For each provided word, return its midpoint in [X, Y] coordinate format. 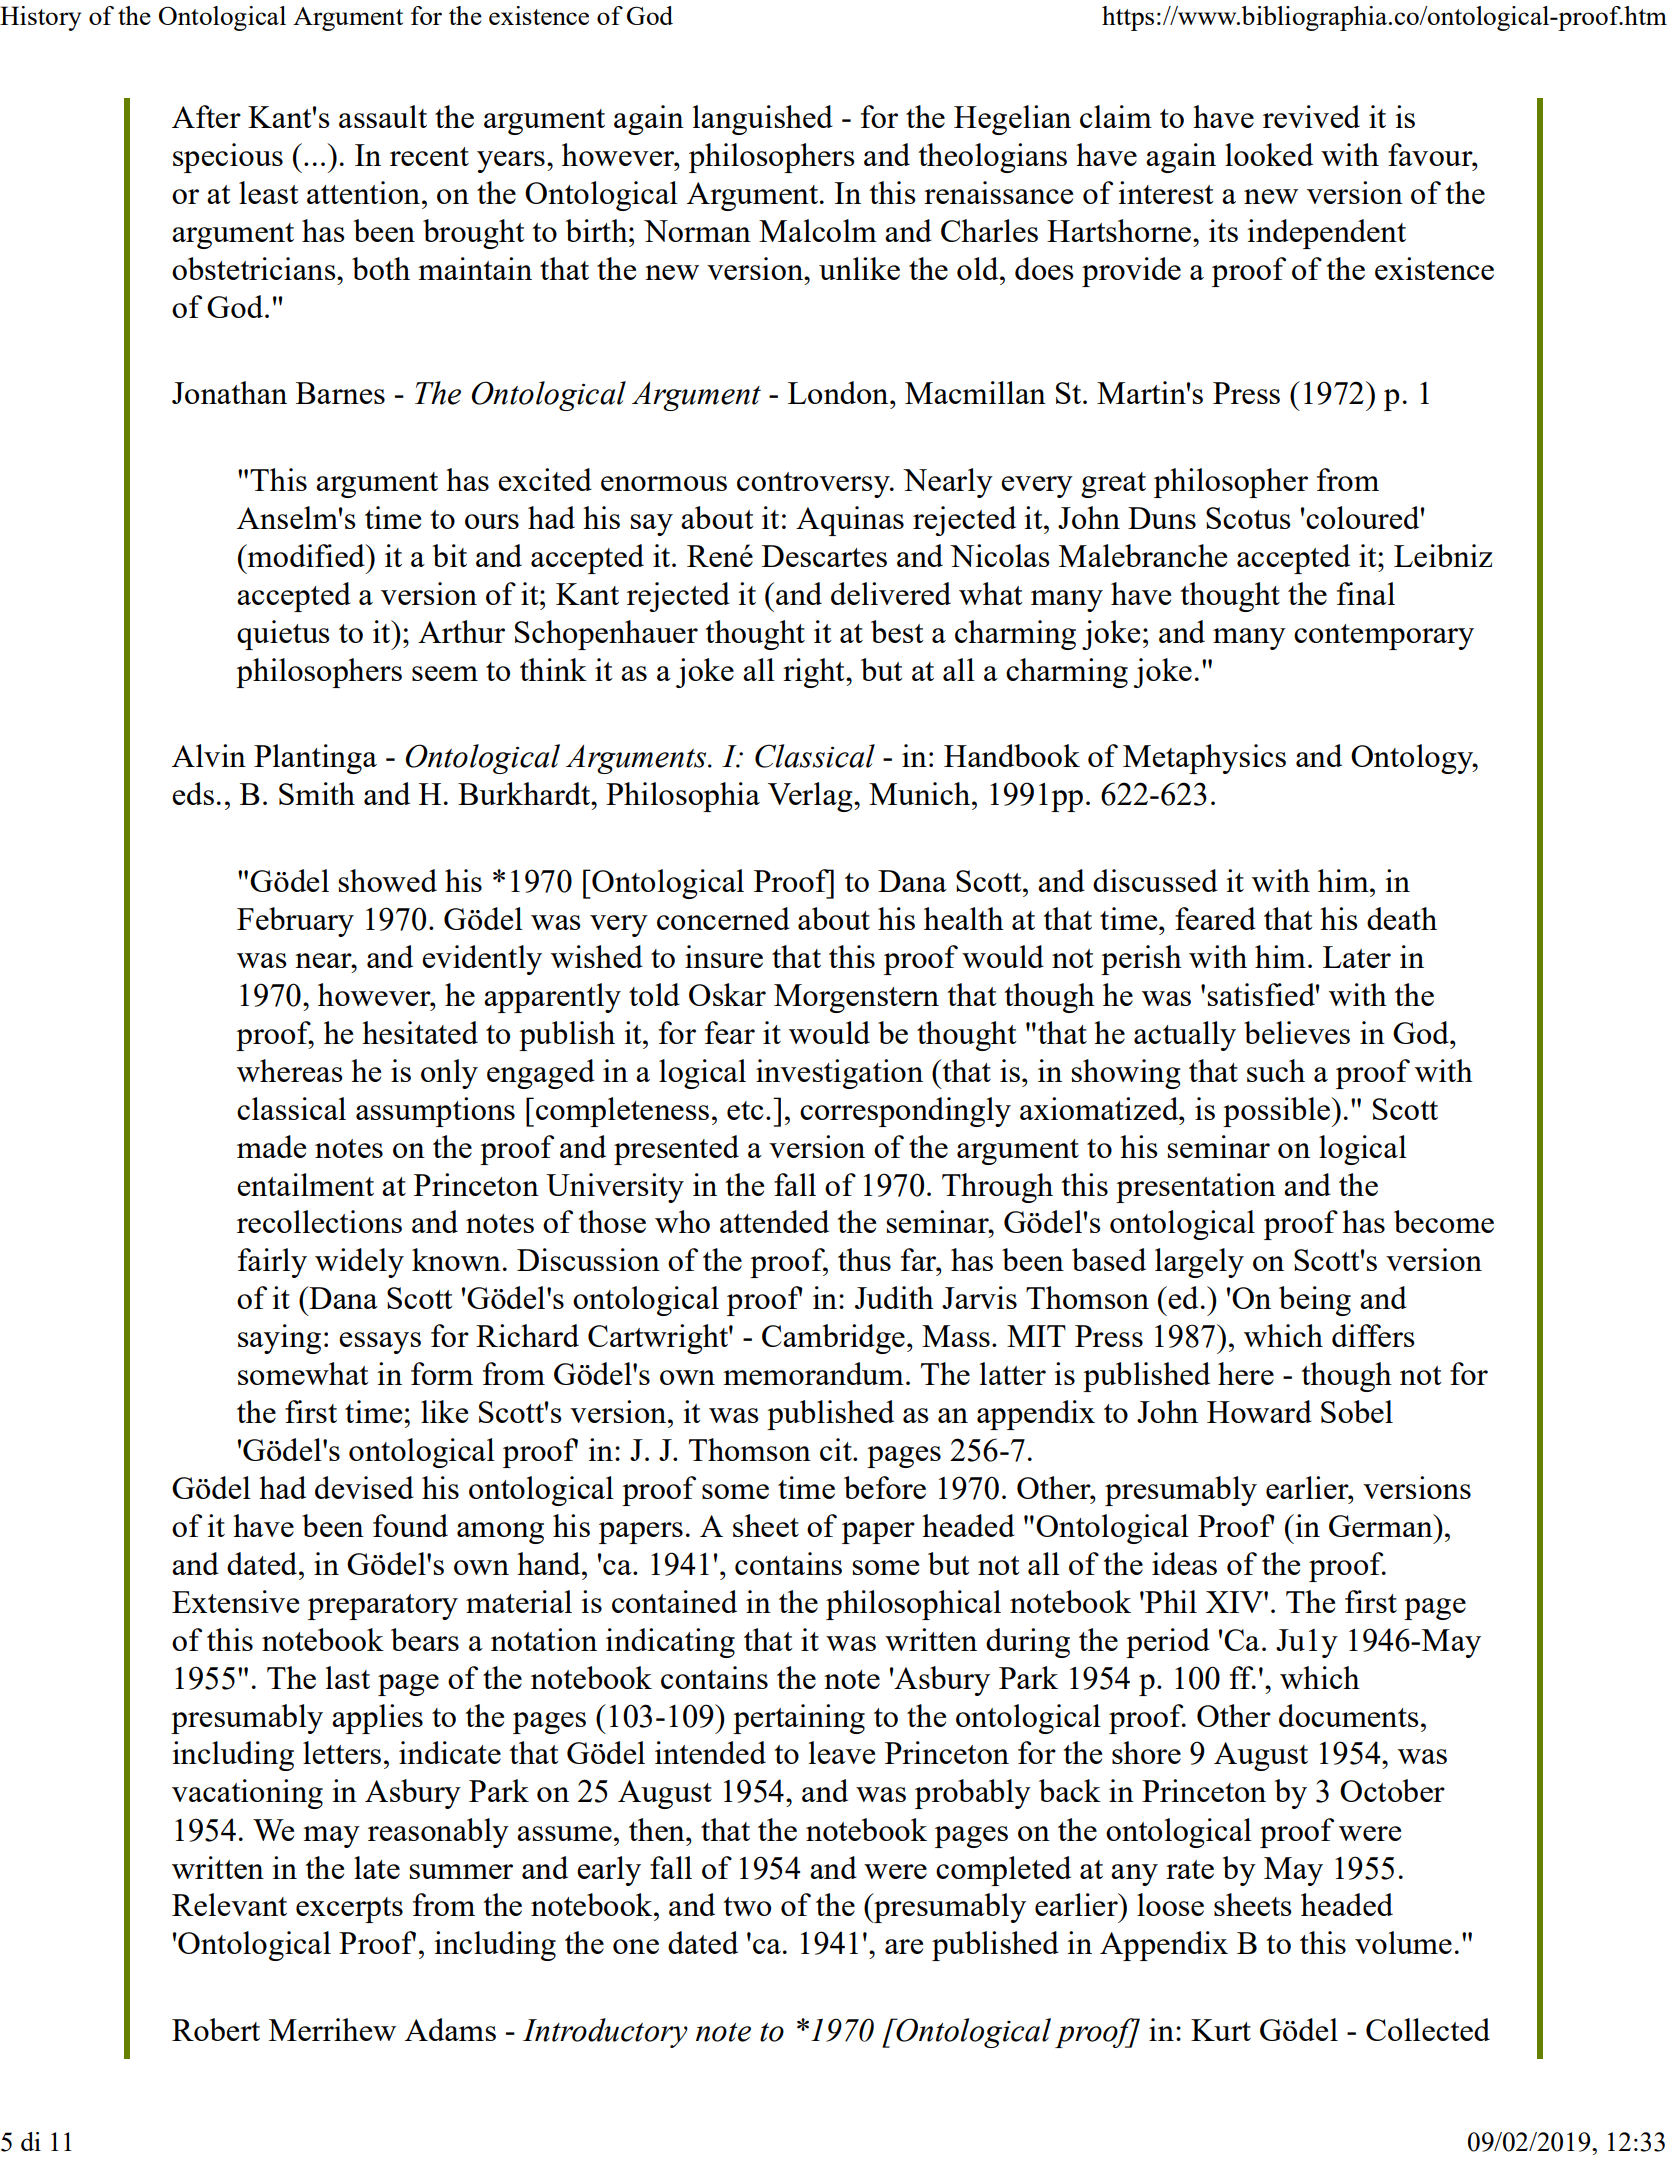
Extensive [235, 1601]
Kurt [1221, 2030]
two [747, 1906]
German [1382, 1525]
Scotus [1248, 518]
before [885, 1487]
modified [306, 555]
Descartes [824, 556]
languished [763, 120]
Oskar [727, 994]
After [206, 116]
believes [1297, 1032]
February [295, 922]
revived [1311, 116]
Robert [216, 2029]
